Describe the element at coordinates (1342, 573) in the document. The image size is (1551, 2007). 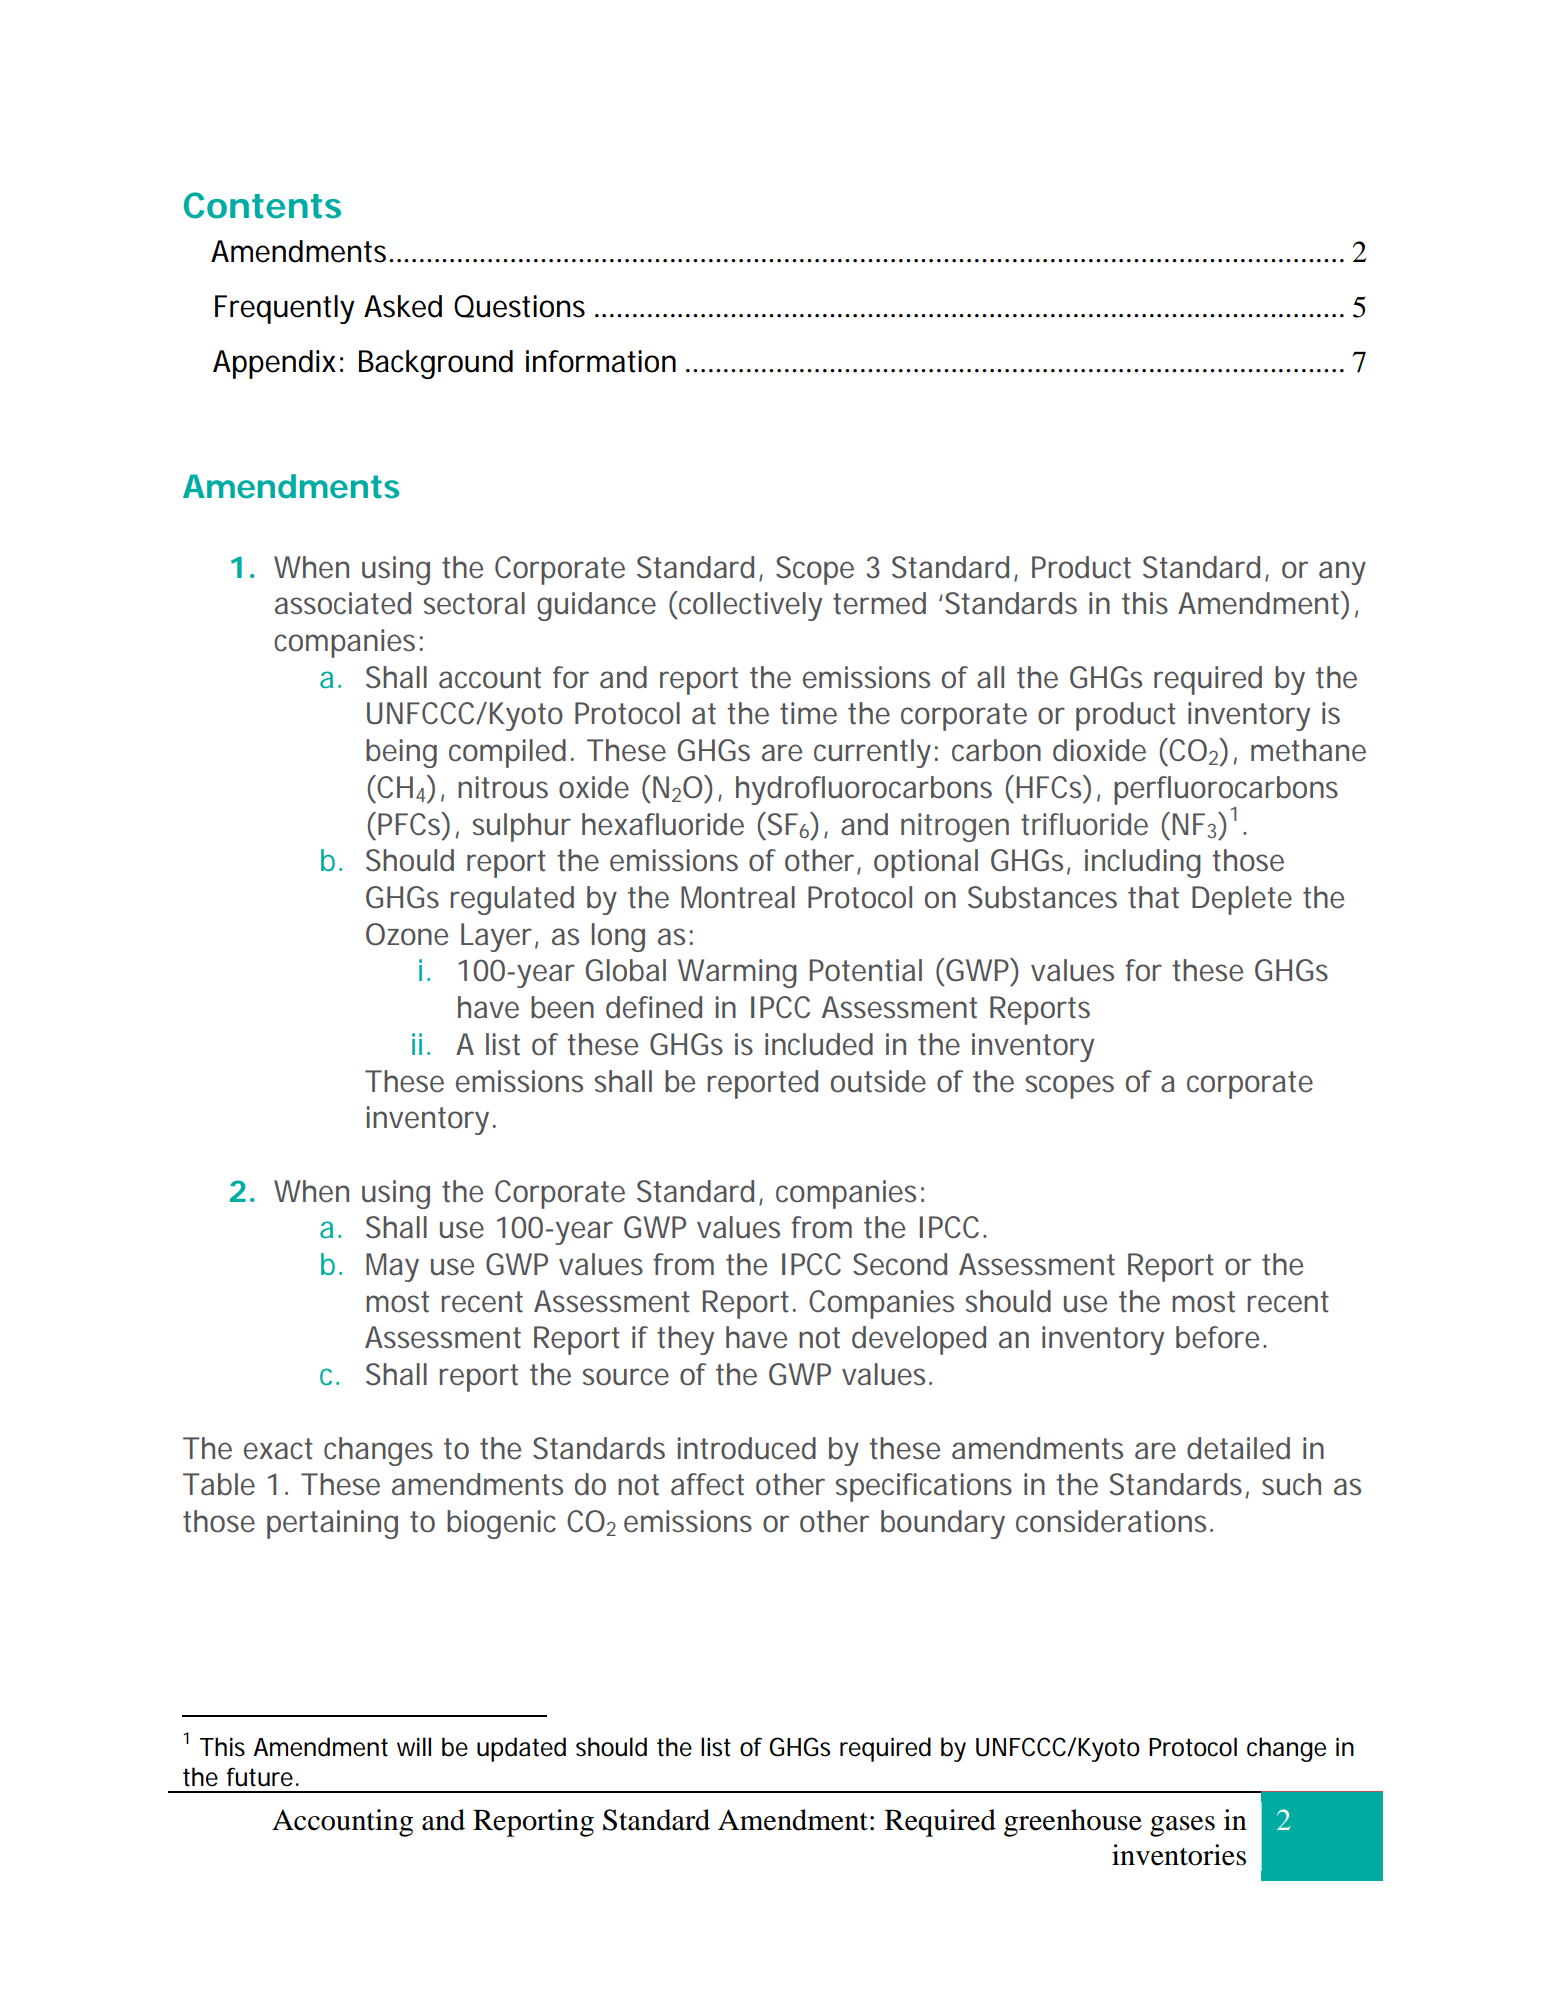
I see `any` at that location.
